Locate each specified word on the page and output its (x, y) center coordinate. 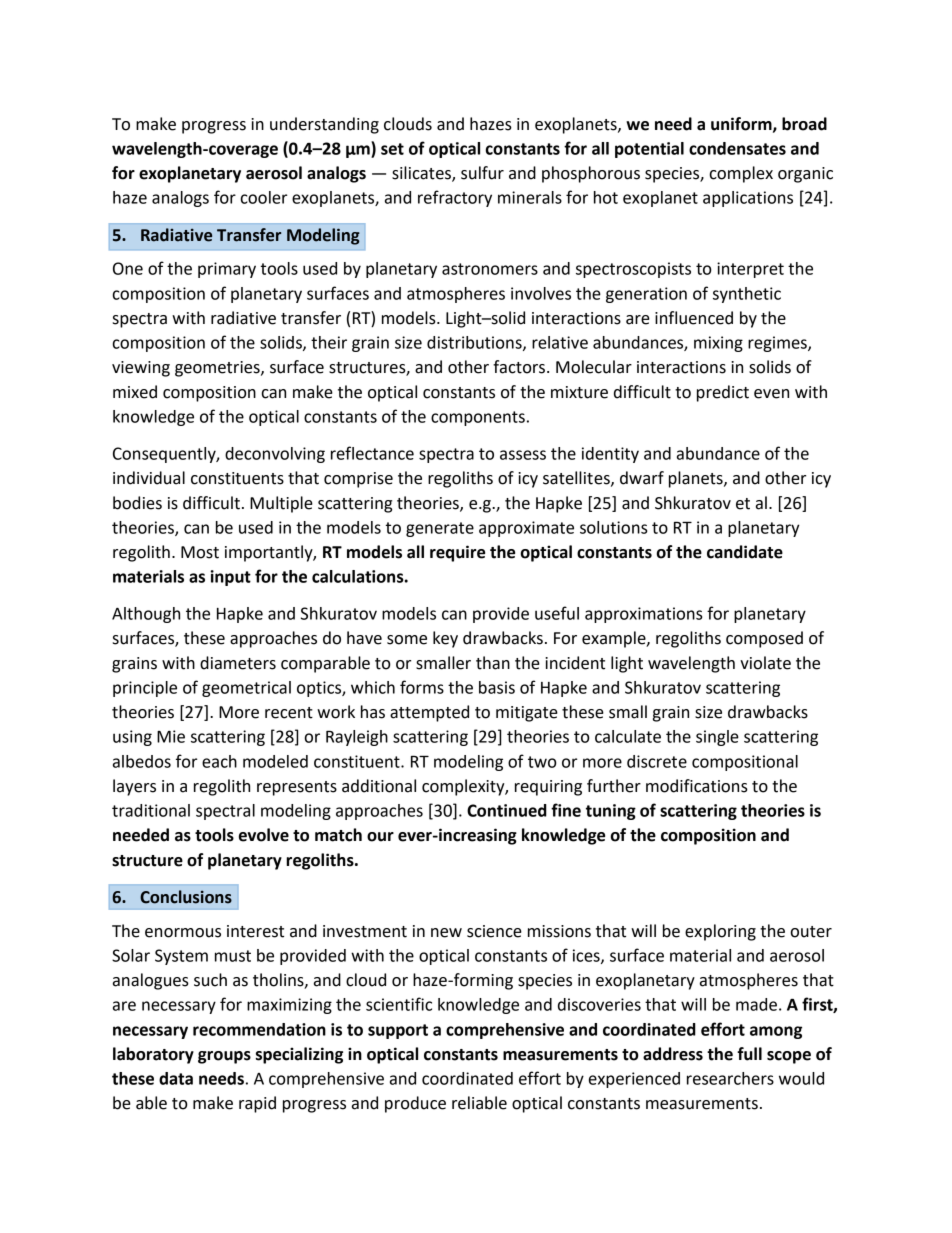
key (445, 639)
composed (764, 639)
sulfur (482, 173)
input (230, 578)
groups (224, 1057)
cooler (264, 197)
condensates (737, 148)
